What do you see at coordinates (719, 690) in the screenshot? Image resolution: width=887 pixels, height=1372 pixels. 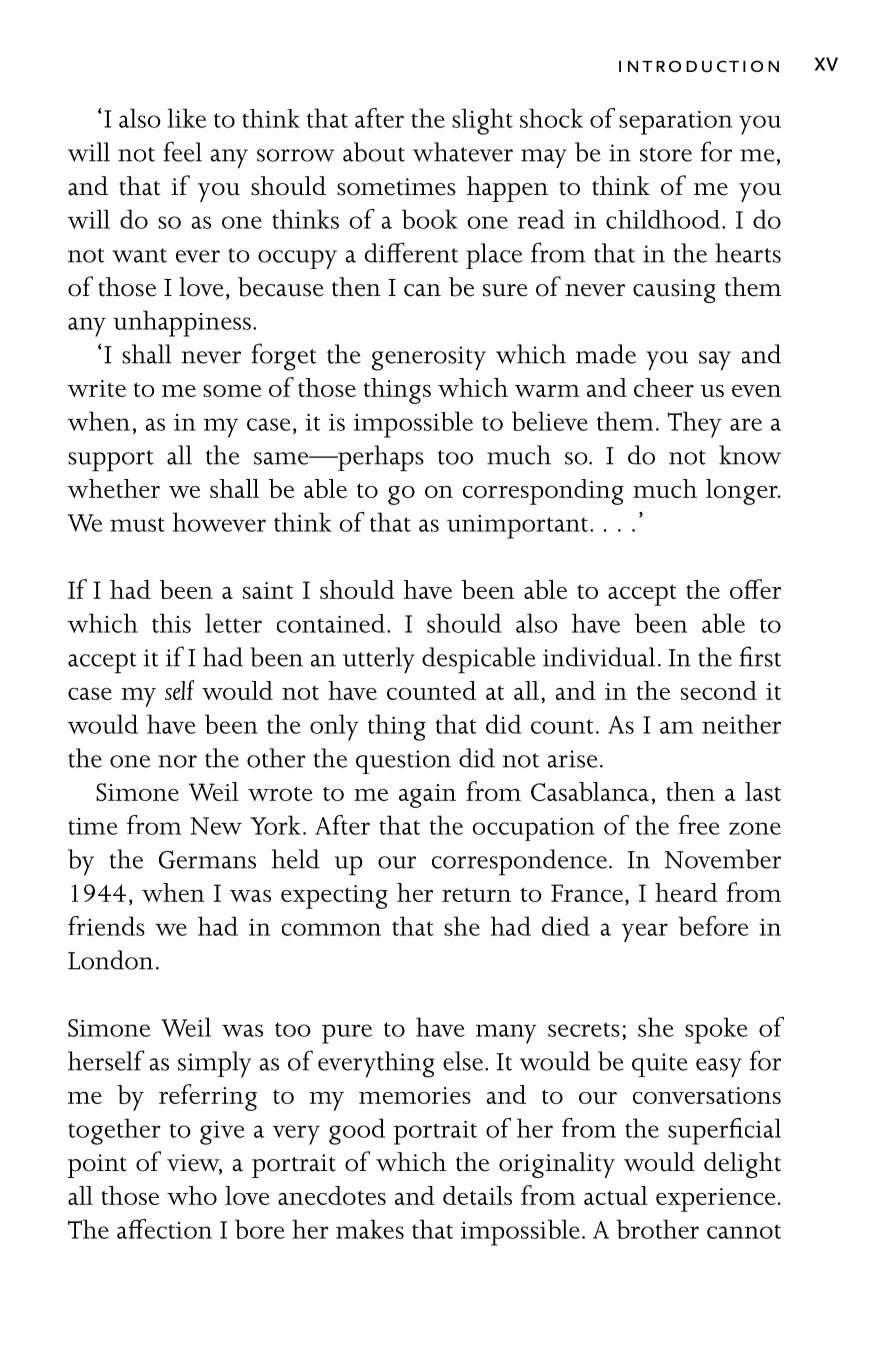 I see `second` at bounding box center [719, 690].
